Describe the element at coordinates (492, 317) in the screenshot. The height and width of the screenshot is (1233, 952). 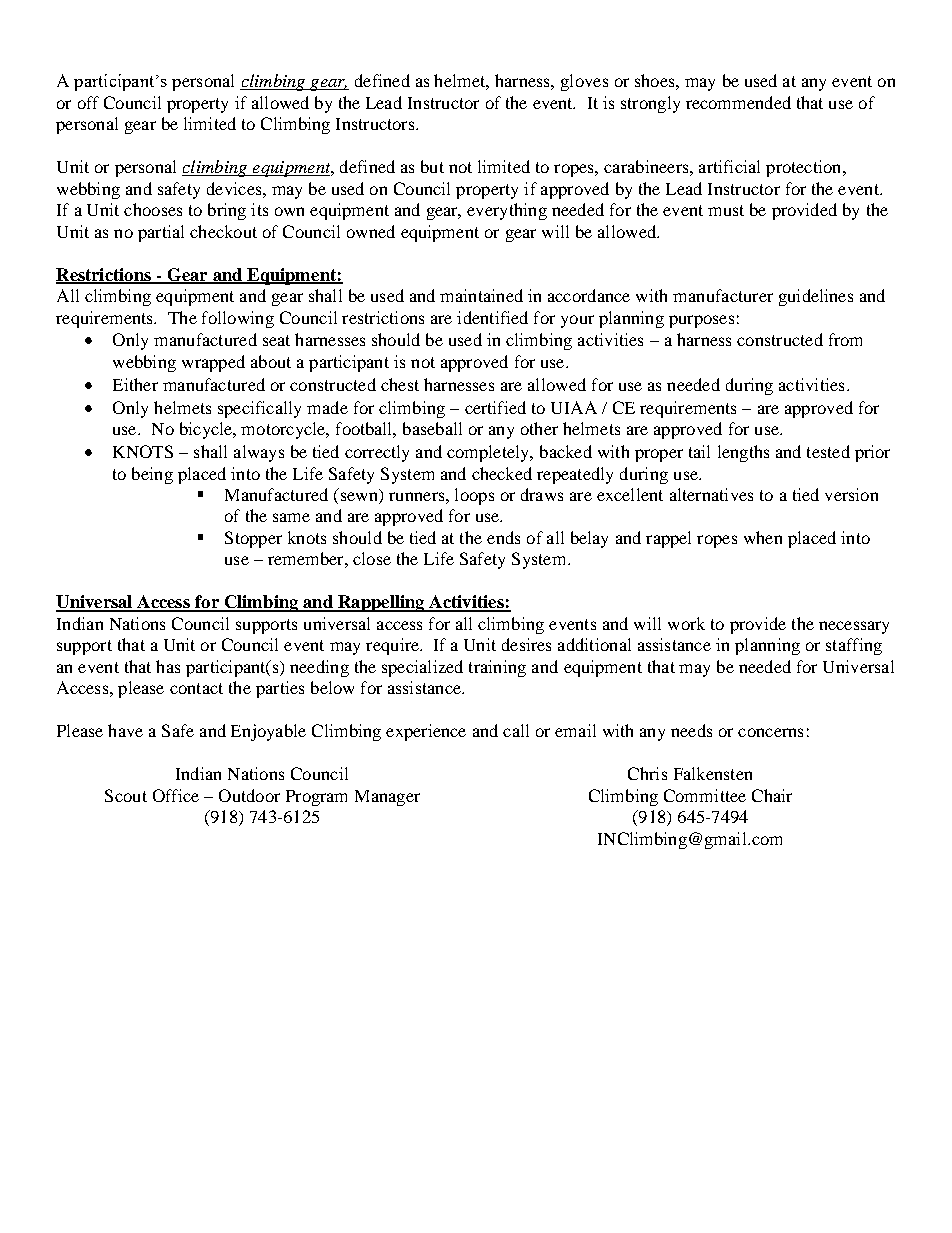
I see `identified` at that location.
